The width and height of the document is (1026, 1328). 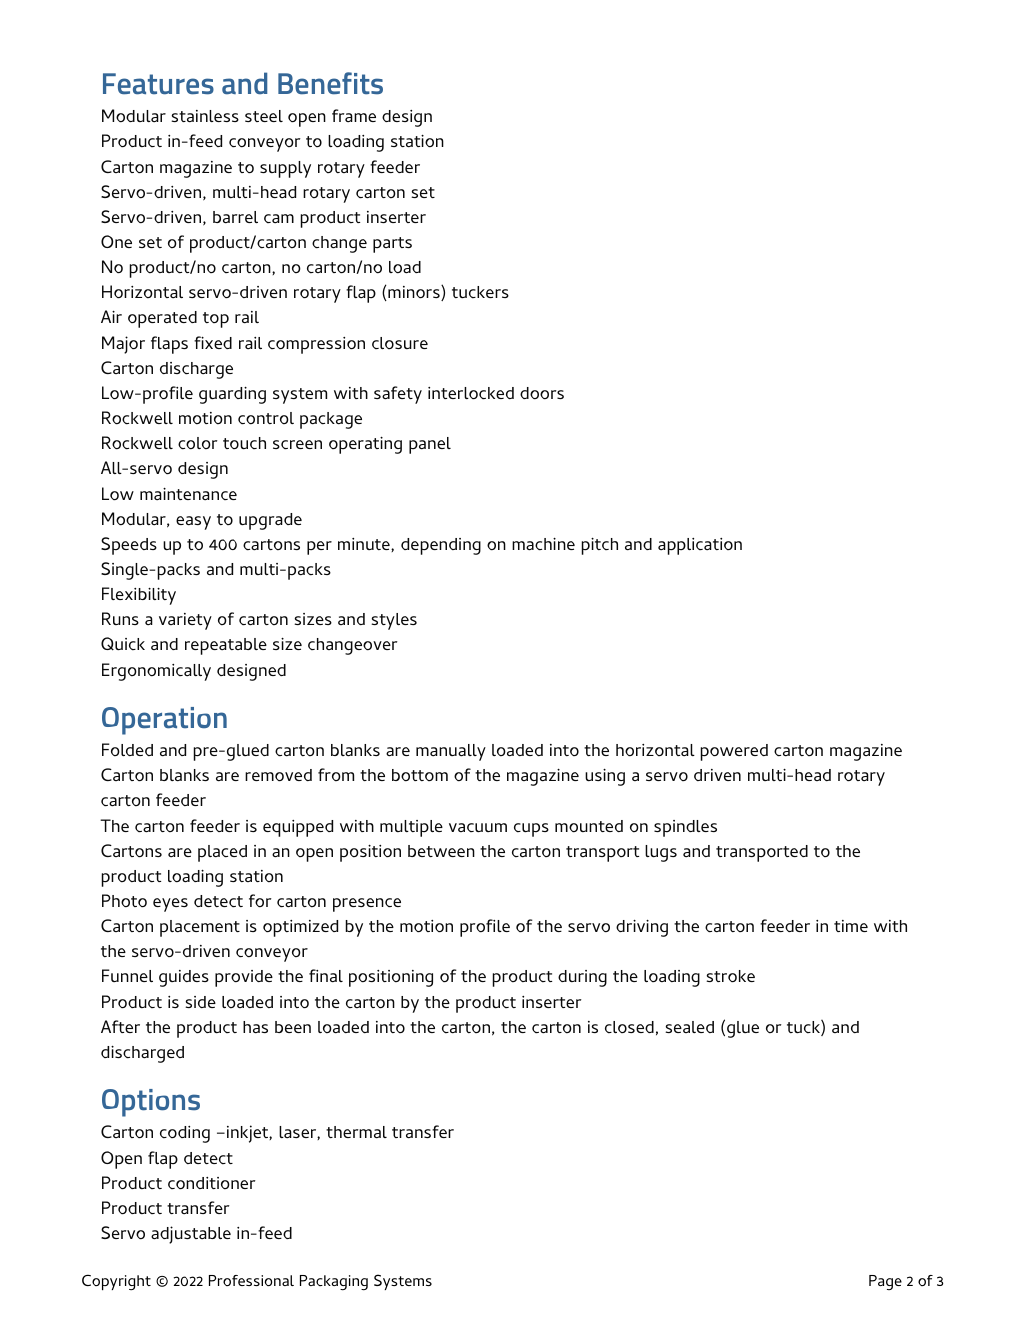 I want to click on interlocked, so click(x=471, y=393).
